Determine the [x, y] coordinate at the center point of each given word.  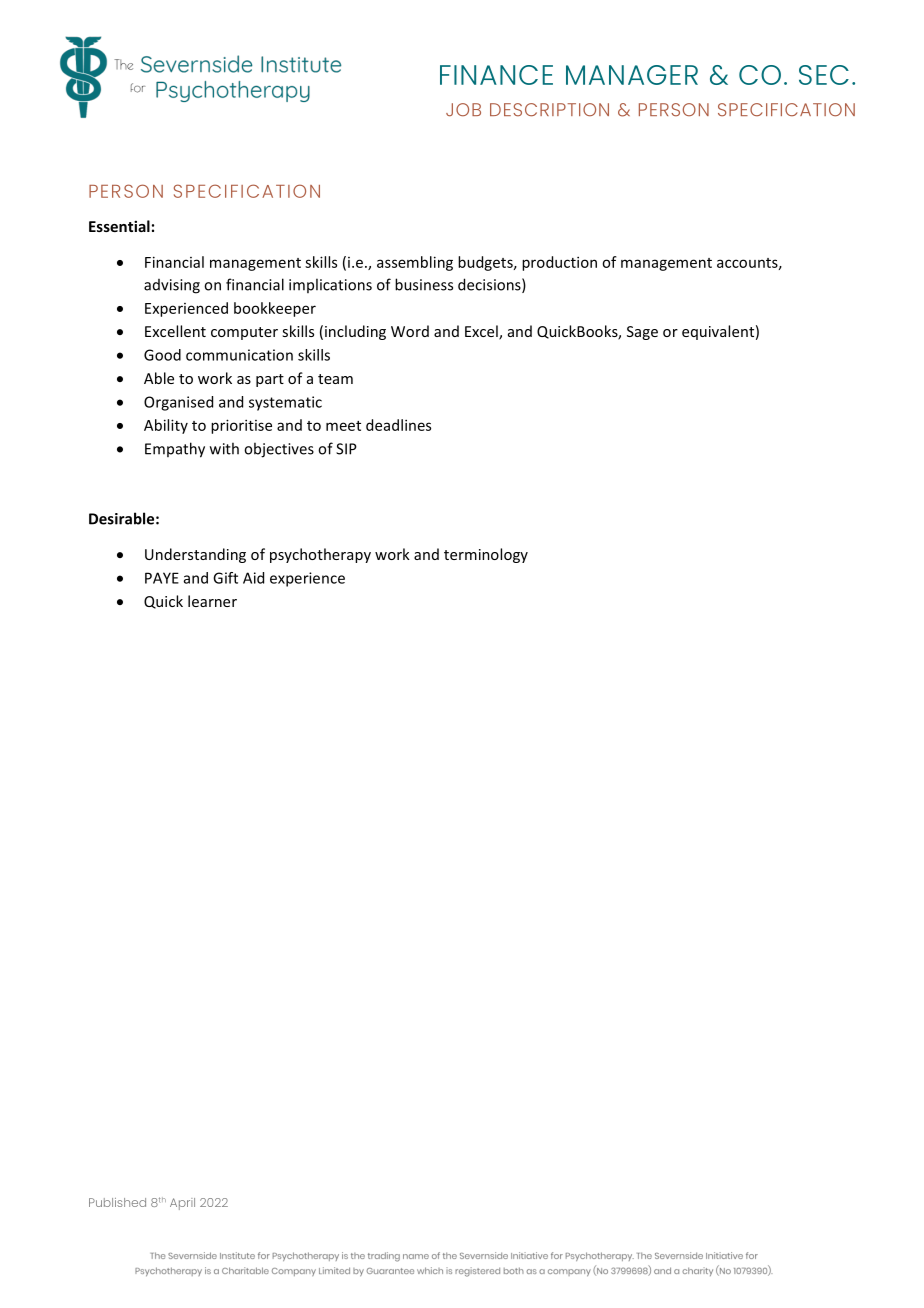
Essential [119, 226]
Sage [642, 333]
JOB [463, 109]
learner [212, 601]
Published [117, 1202]
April [182, 1204]
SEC [824, 75]
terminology [486, 555]
